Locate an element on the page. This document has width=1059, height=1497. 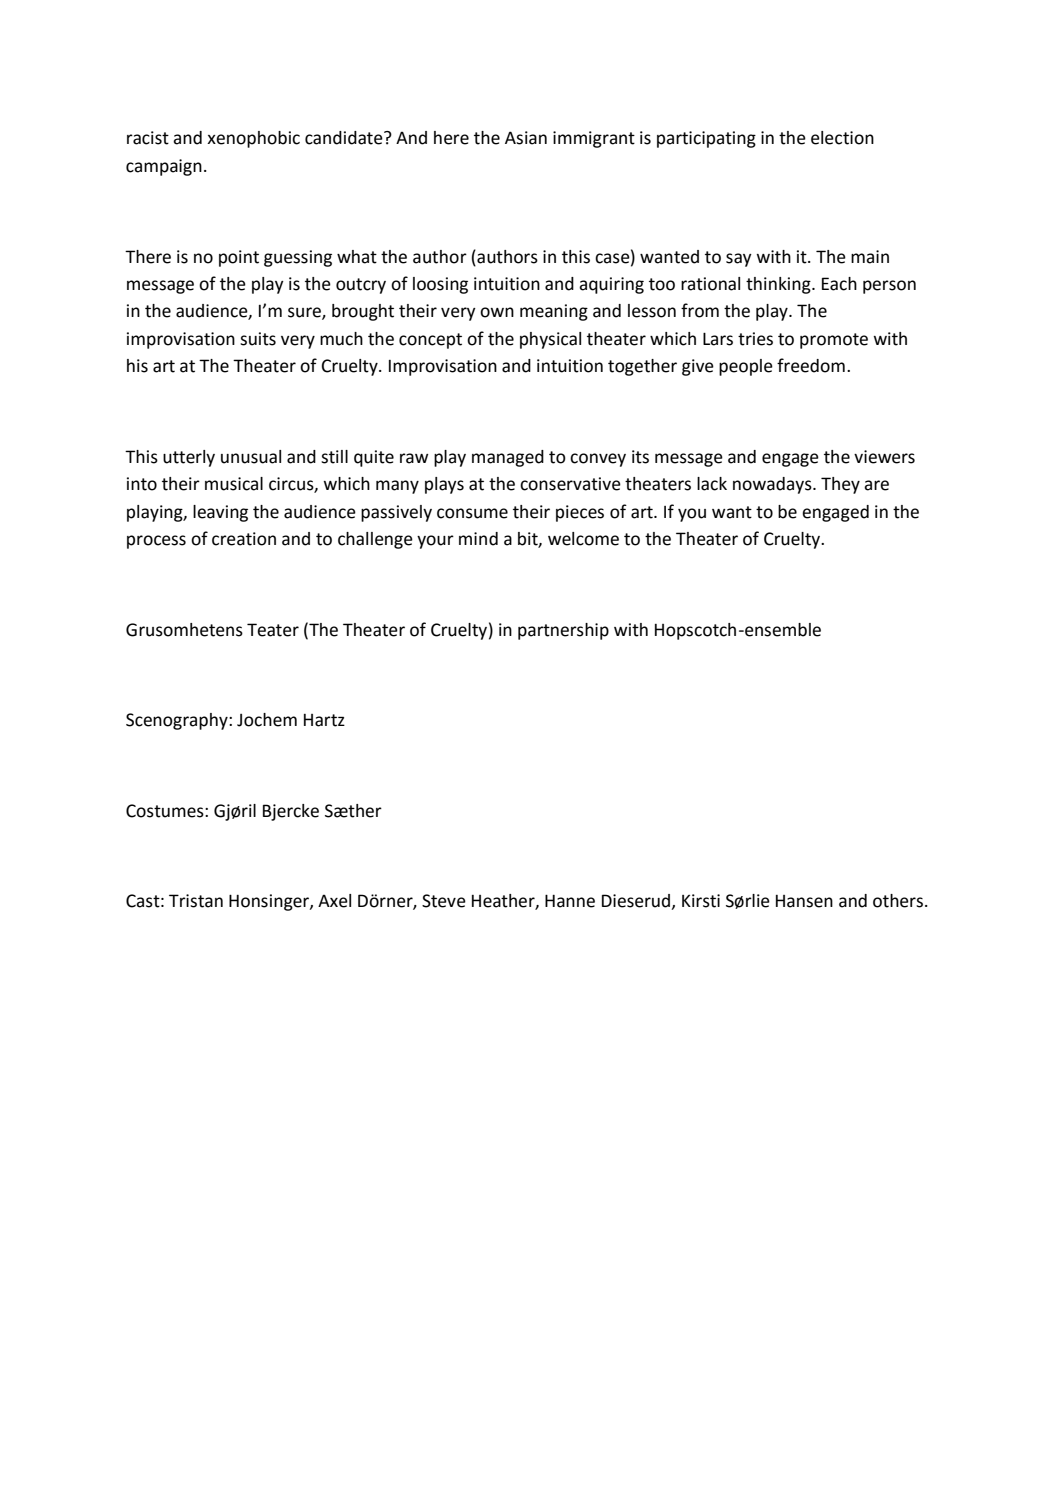
freedom is located at coordinates (811, 365).
